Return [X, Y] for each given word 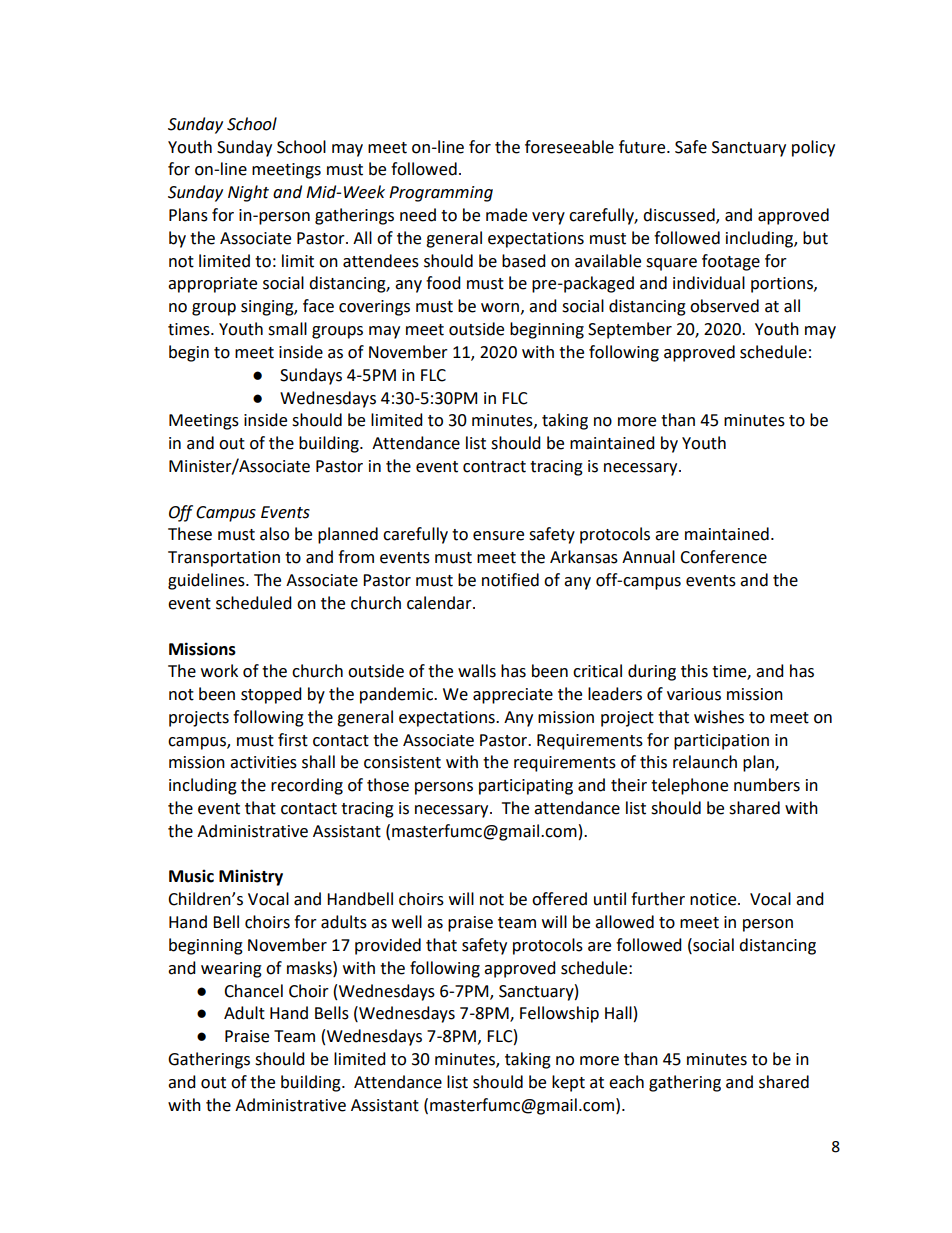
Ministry [251, 877]
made [506, 215]
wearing [231, 970]
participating [526, 787]
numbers [767, 785]
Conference [723, 557]
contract [494, 467]
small [287, 329]
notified [510, 580]
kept [568, 1083]
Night [248, 193]
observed [724, 306]
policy [813, 148]
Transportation [224, 559]
